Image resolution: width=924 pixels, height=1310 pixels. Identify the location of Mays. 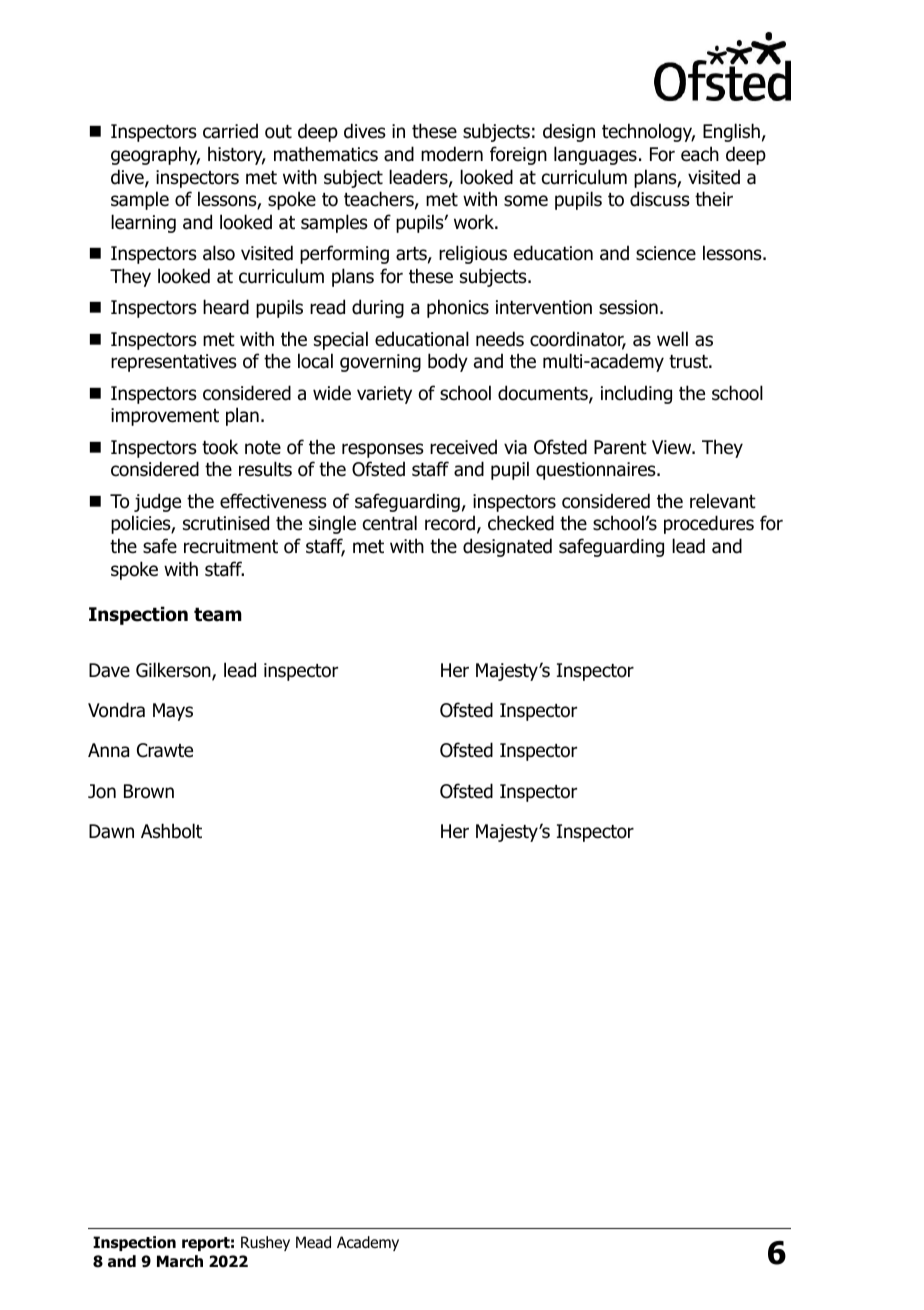
(173, 712).
